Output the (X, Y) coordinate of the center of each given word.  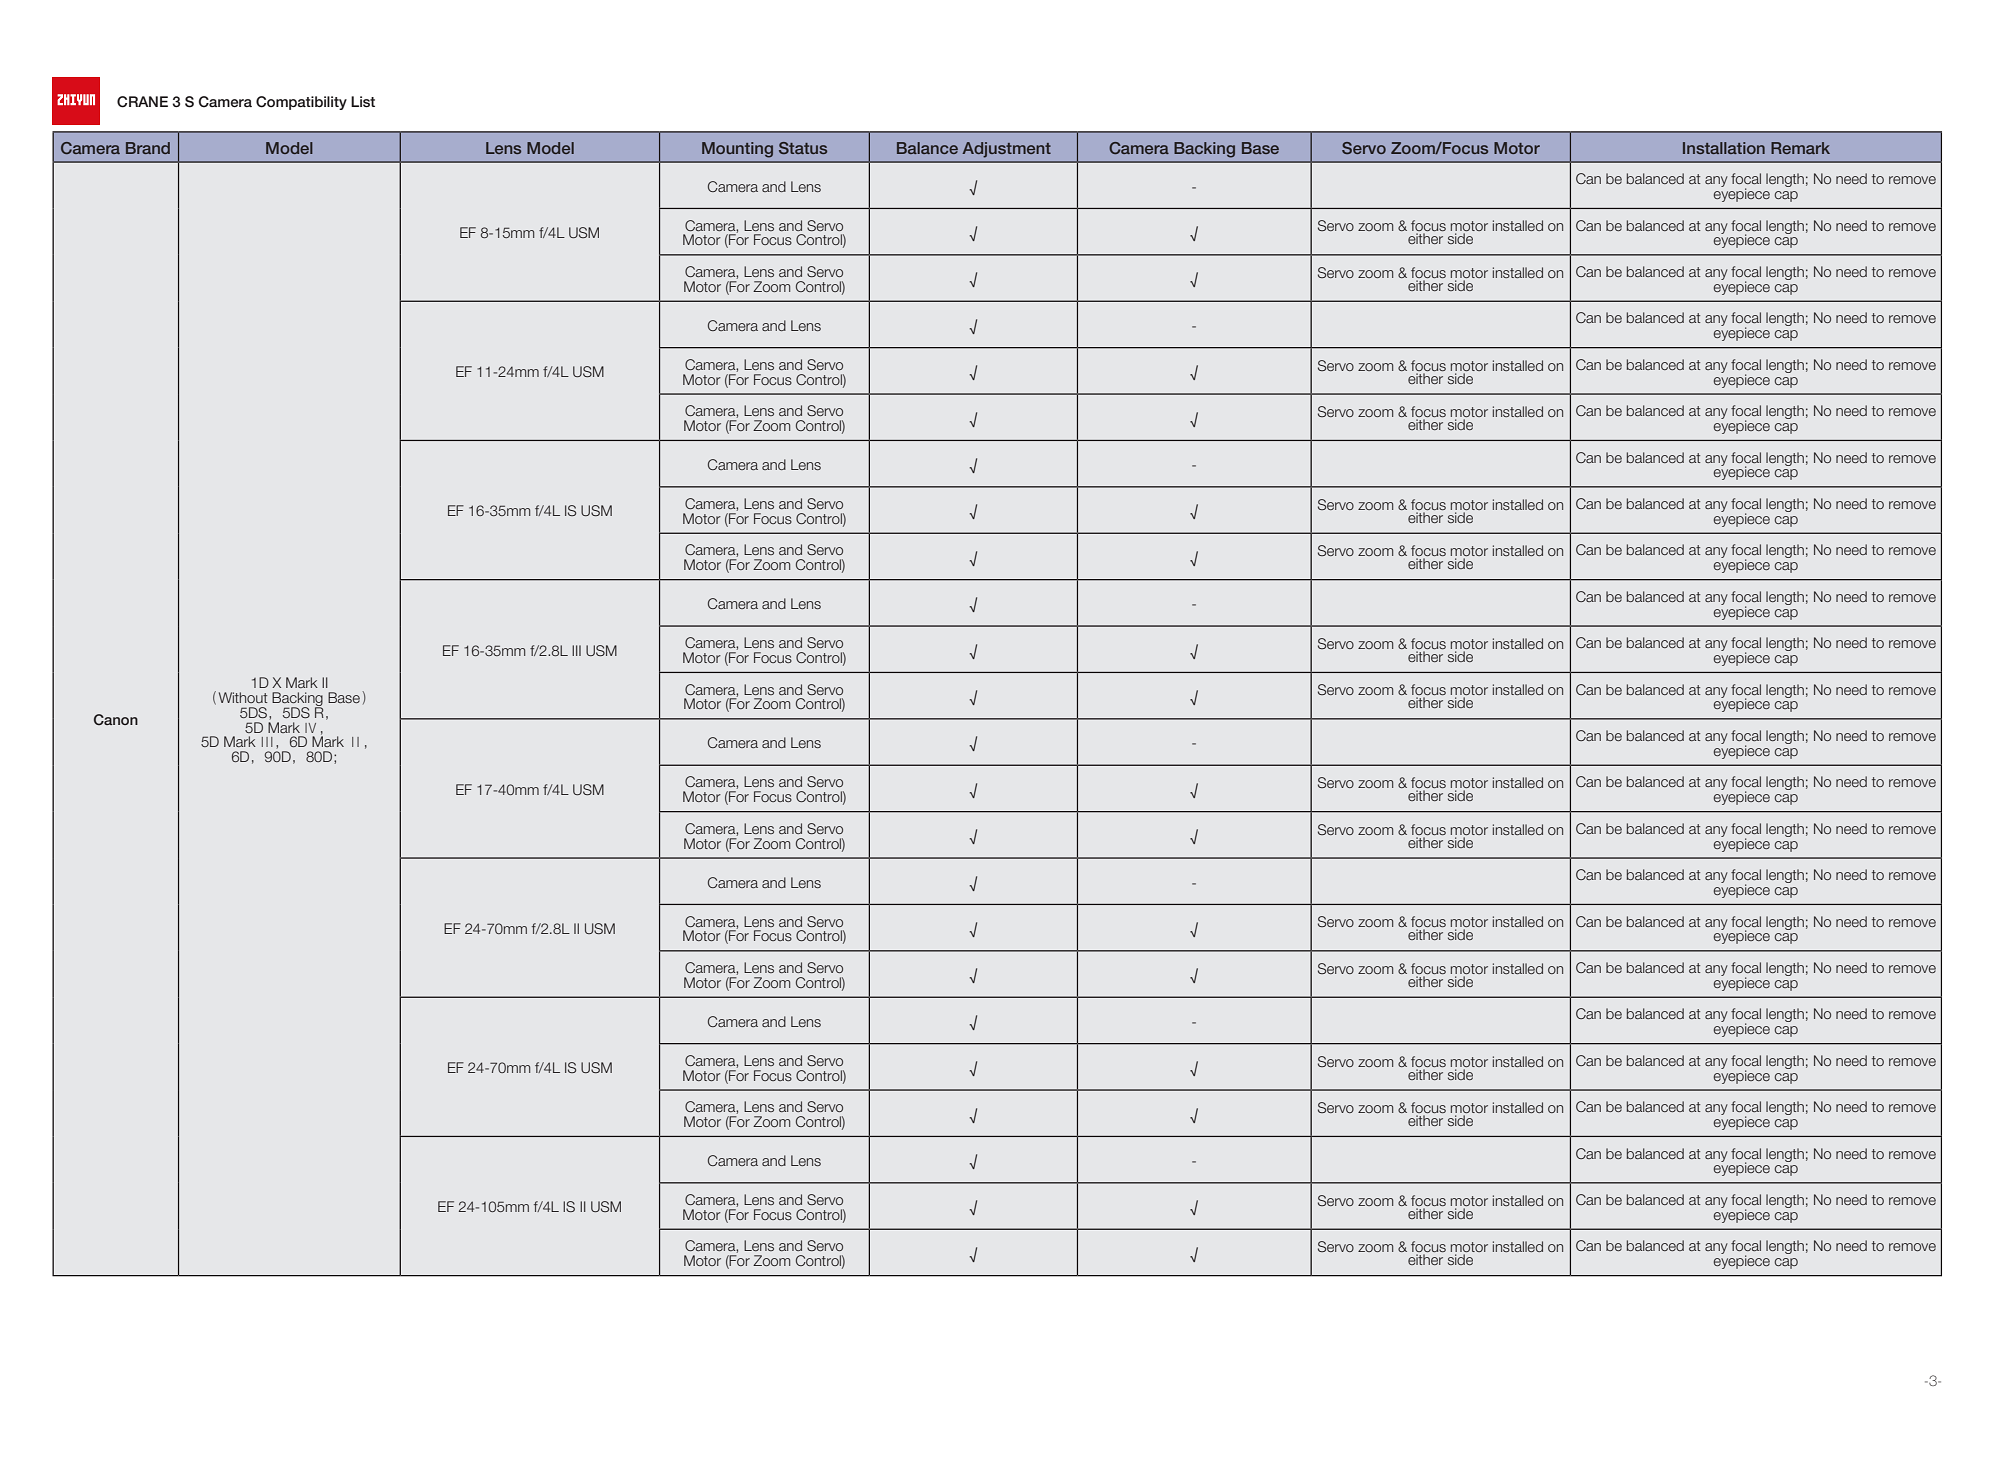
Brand (148, 148)
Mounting (737, 150)
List (363, 101)
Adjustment (1006, 150)
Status (803, 148)
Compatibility (301, 103)
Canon (116, 719)
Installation (1724, 148)
